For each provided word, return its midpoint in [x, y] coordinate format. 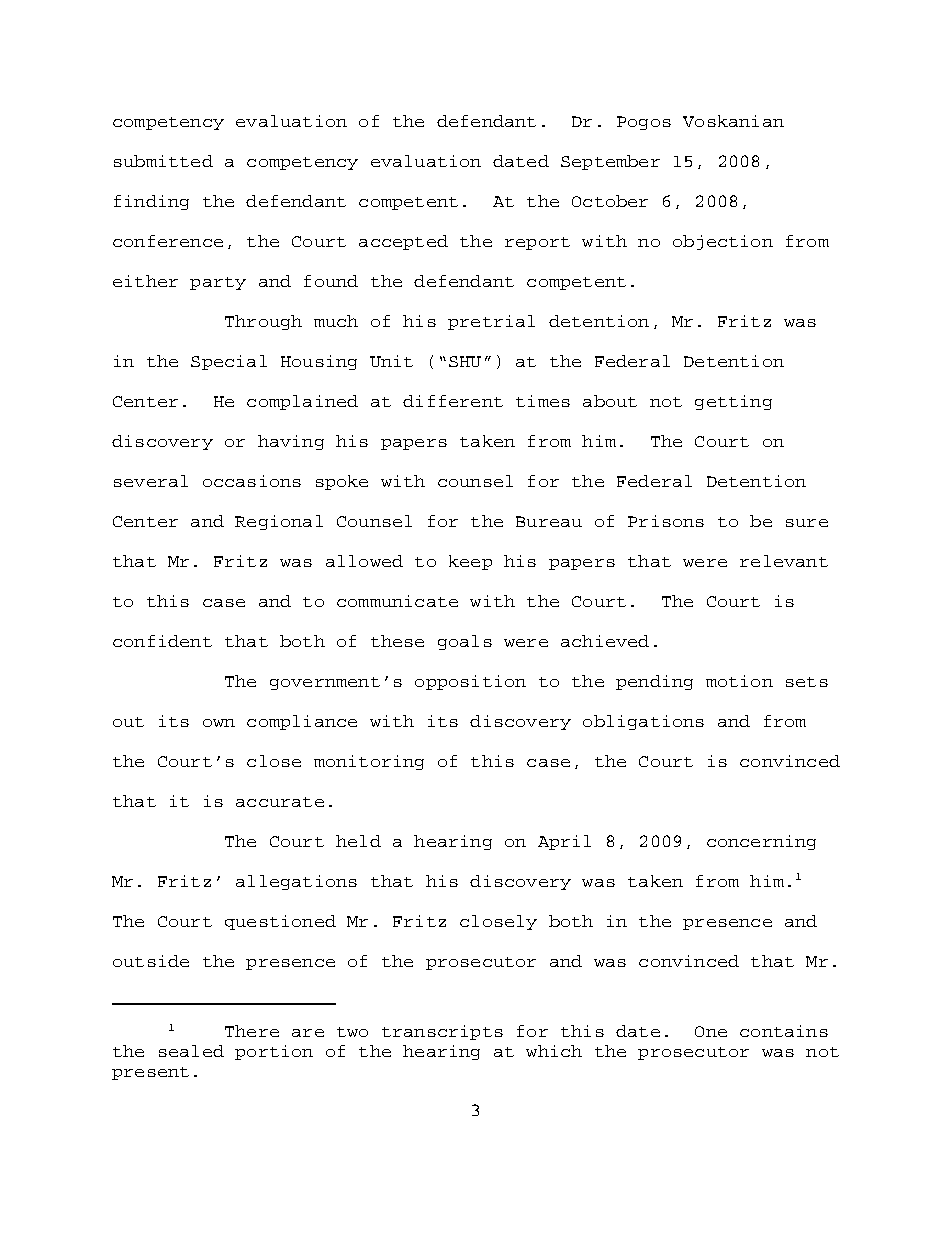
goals [465, 642]
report [537, 243]
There [252, 1031]
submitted [163, 161]
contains [784, 1031]
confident [162, 641]
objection [723, 242]
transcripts [442, 1032]
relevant [784, 561]
